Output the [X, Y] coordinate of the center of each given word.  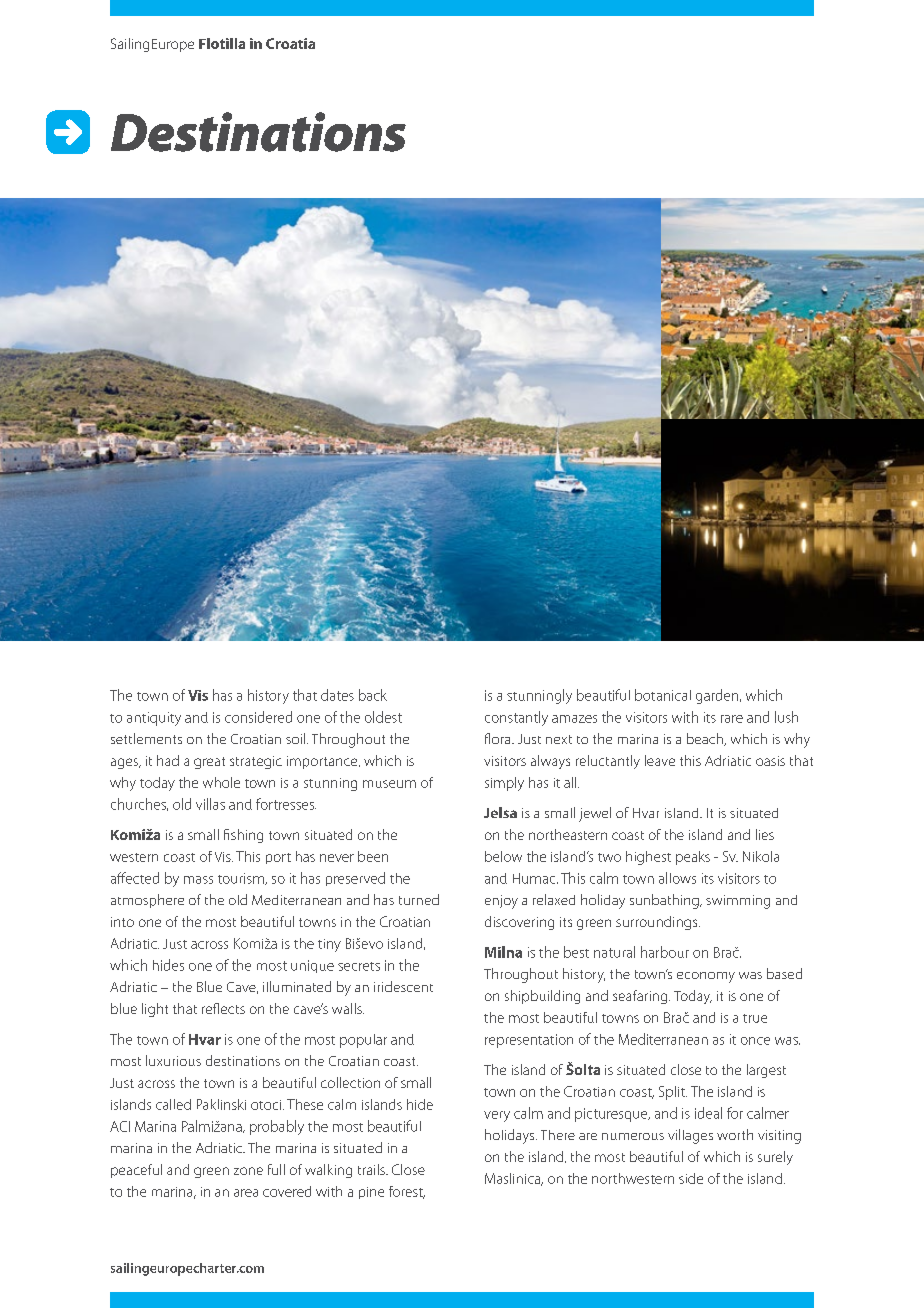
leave [660, 760]
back [373, 695]
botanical [663, 695]
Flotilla [222, 43]
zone [248, 1171]
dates [337, 695]
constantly [516, 718]
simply [504, 784]
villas [210, 804]
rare [732, 719]
